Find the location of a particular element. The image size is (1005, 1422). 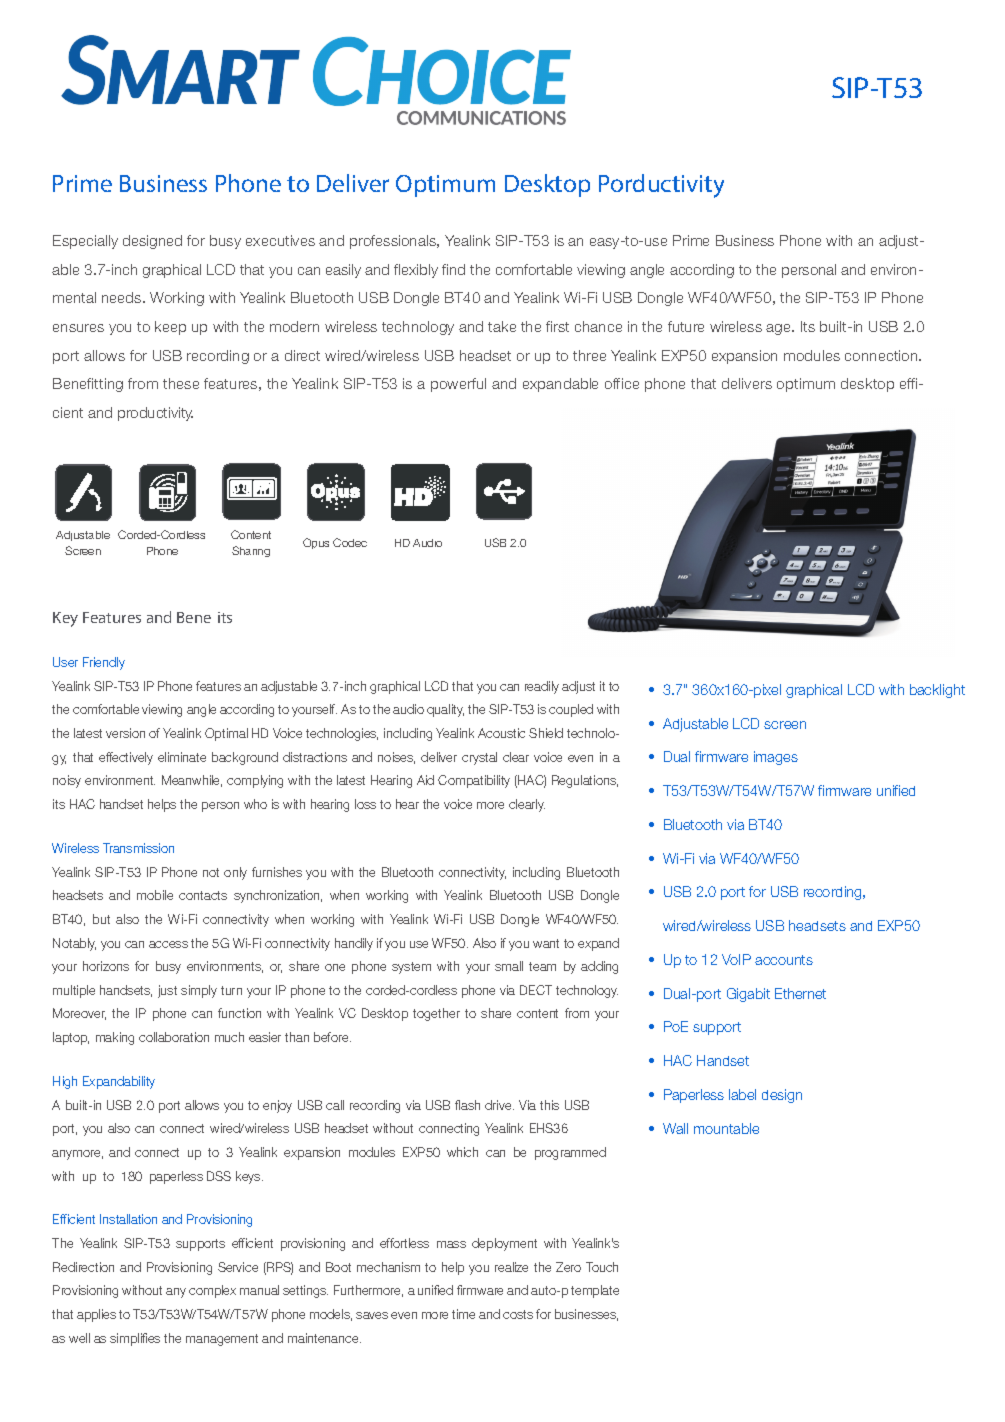

complex is located at coordinates (212, 1291).
